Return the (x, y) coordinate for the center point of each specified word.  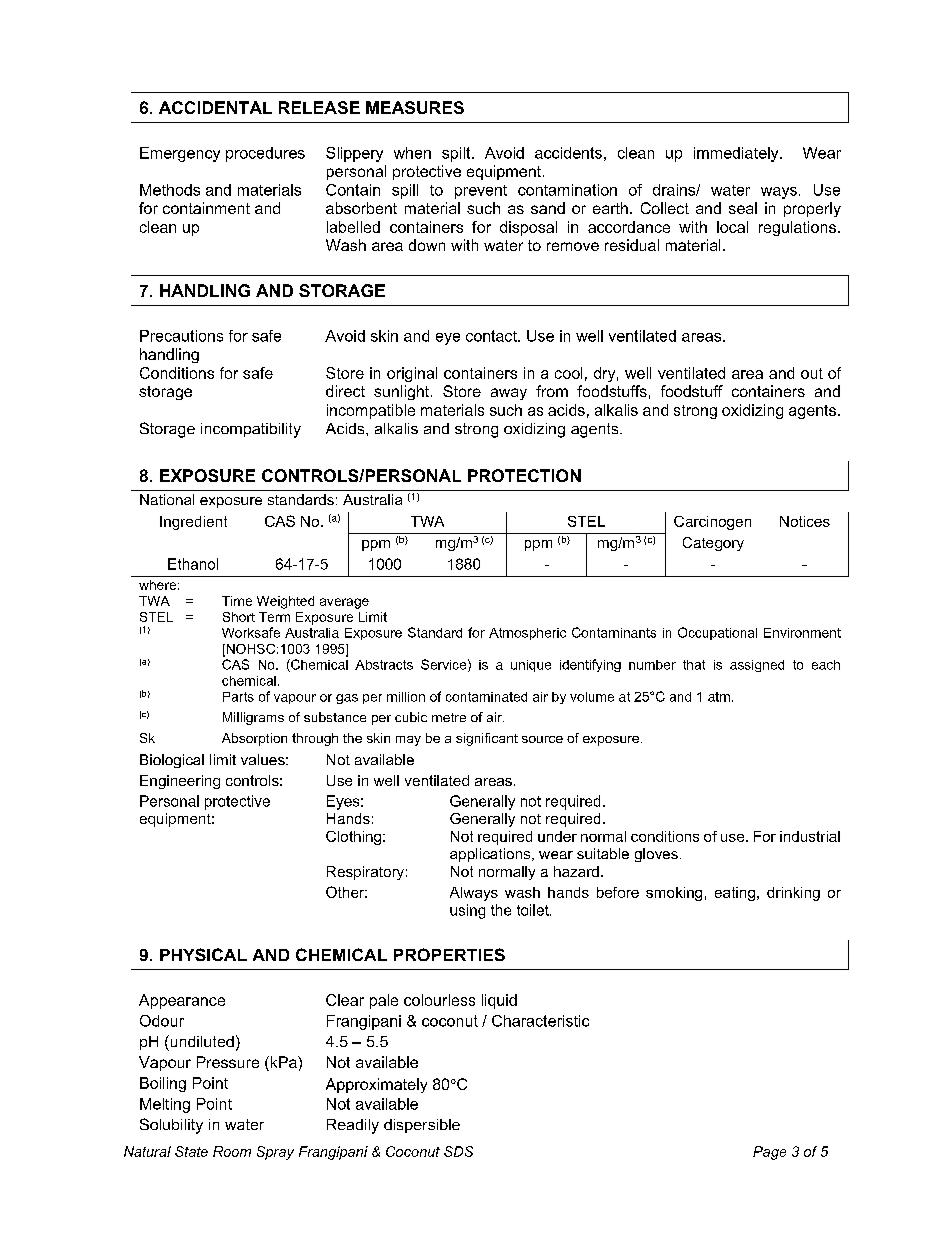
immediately (737, 154)
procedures (265, 154)
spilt (457, 154)
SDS (458, 1151)
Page (769, 1153)
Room (232, 1151)
